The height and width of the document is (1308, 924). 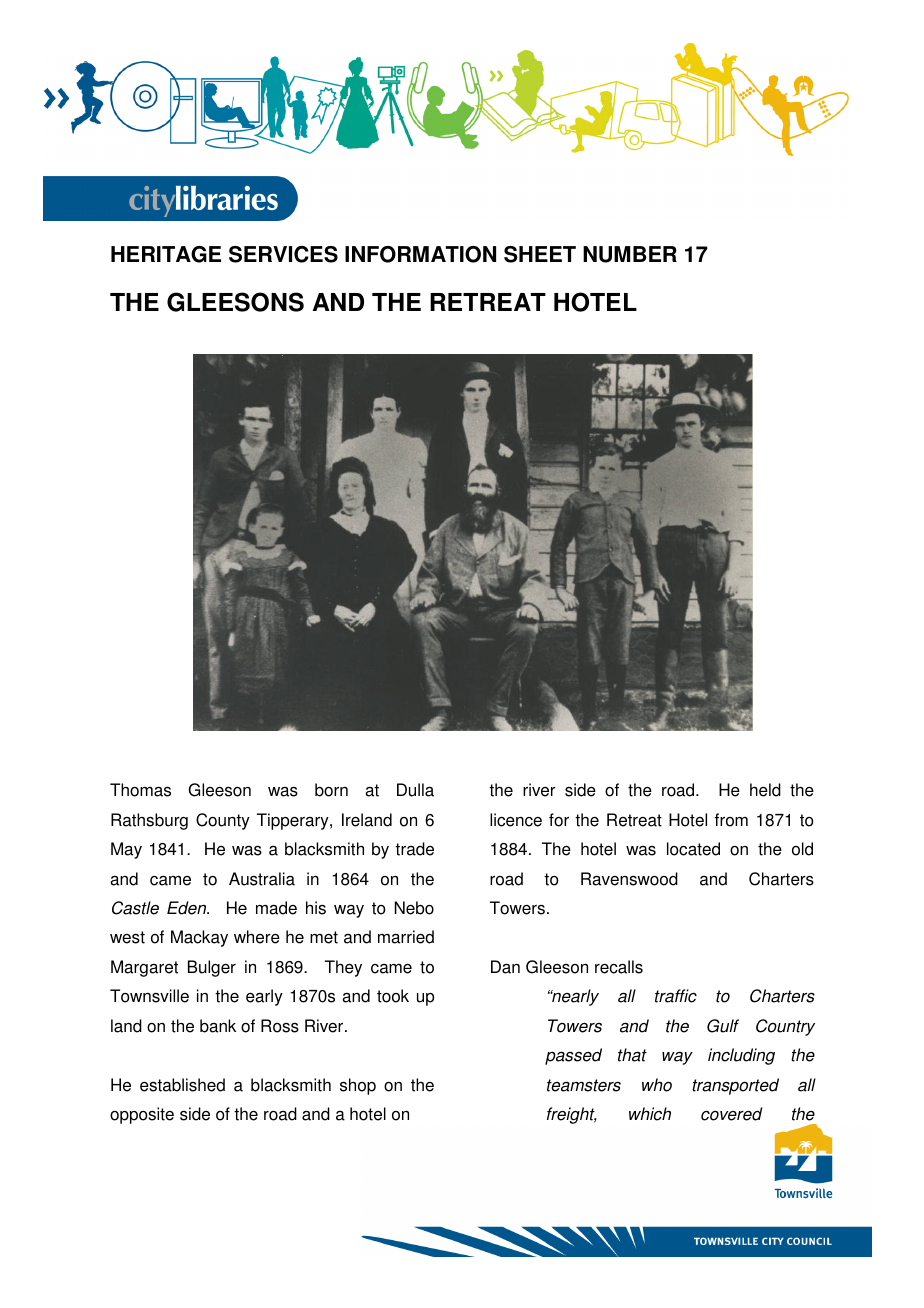 What do you see at coordinates (182, 1085) in the document?
I see `established` at bounding box center [182, 1085].
